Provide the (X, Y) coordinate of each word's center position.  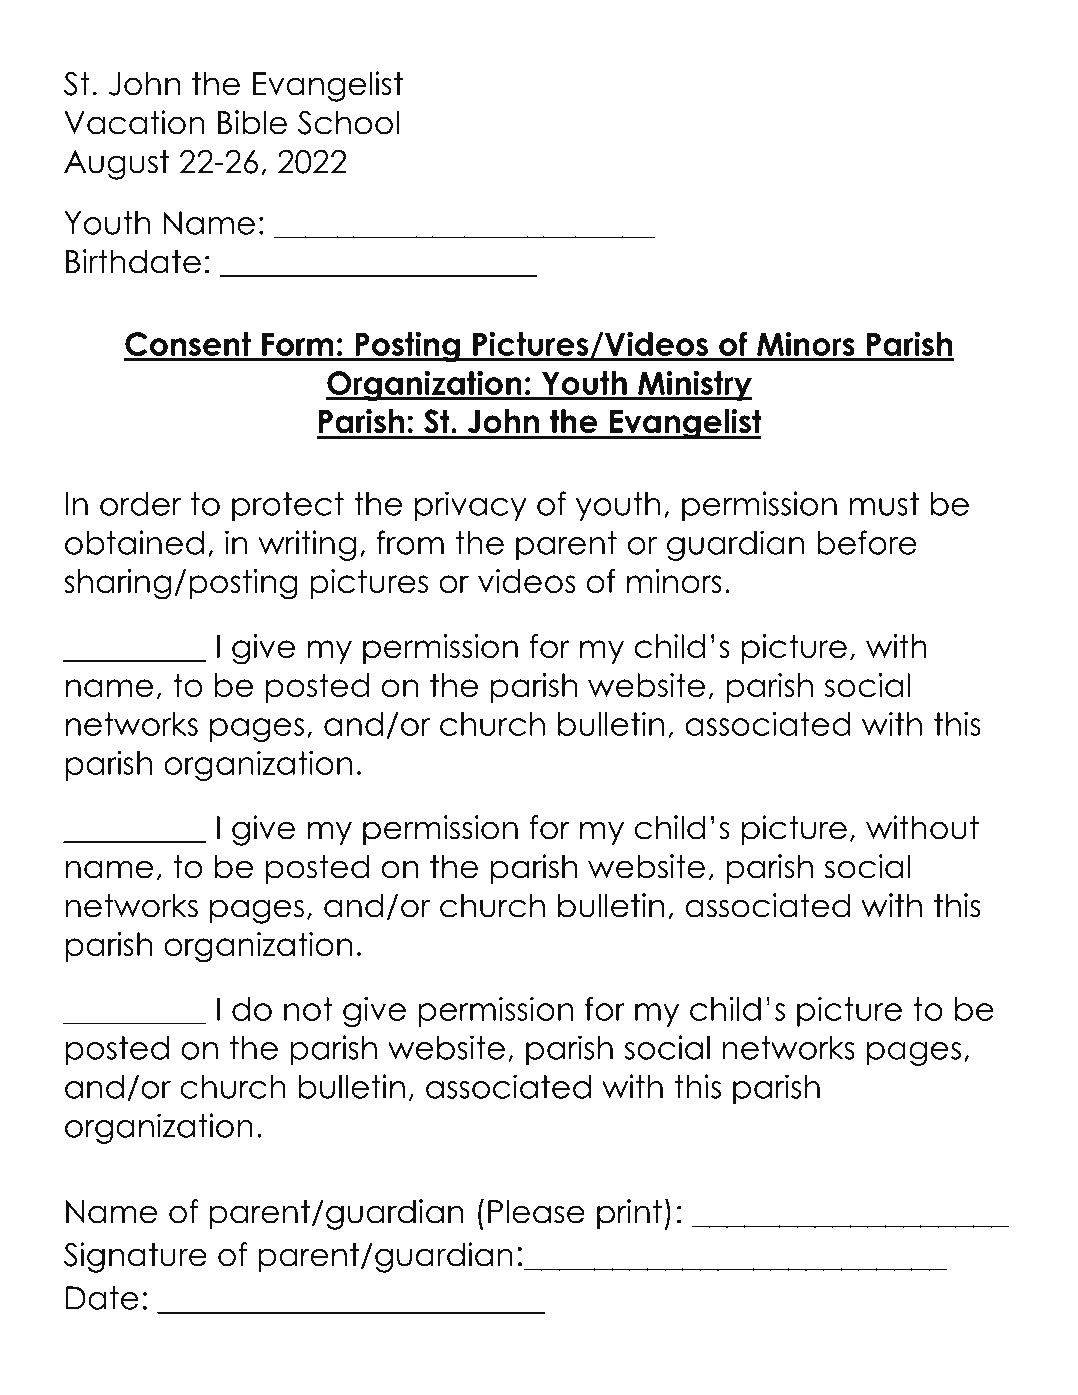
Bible (252, 122)
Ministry (694, 385)
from (410, 542)
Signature (135, 1257)
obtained (134, 542)
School (348, 122)
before (867, 542)
